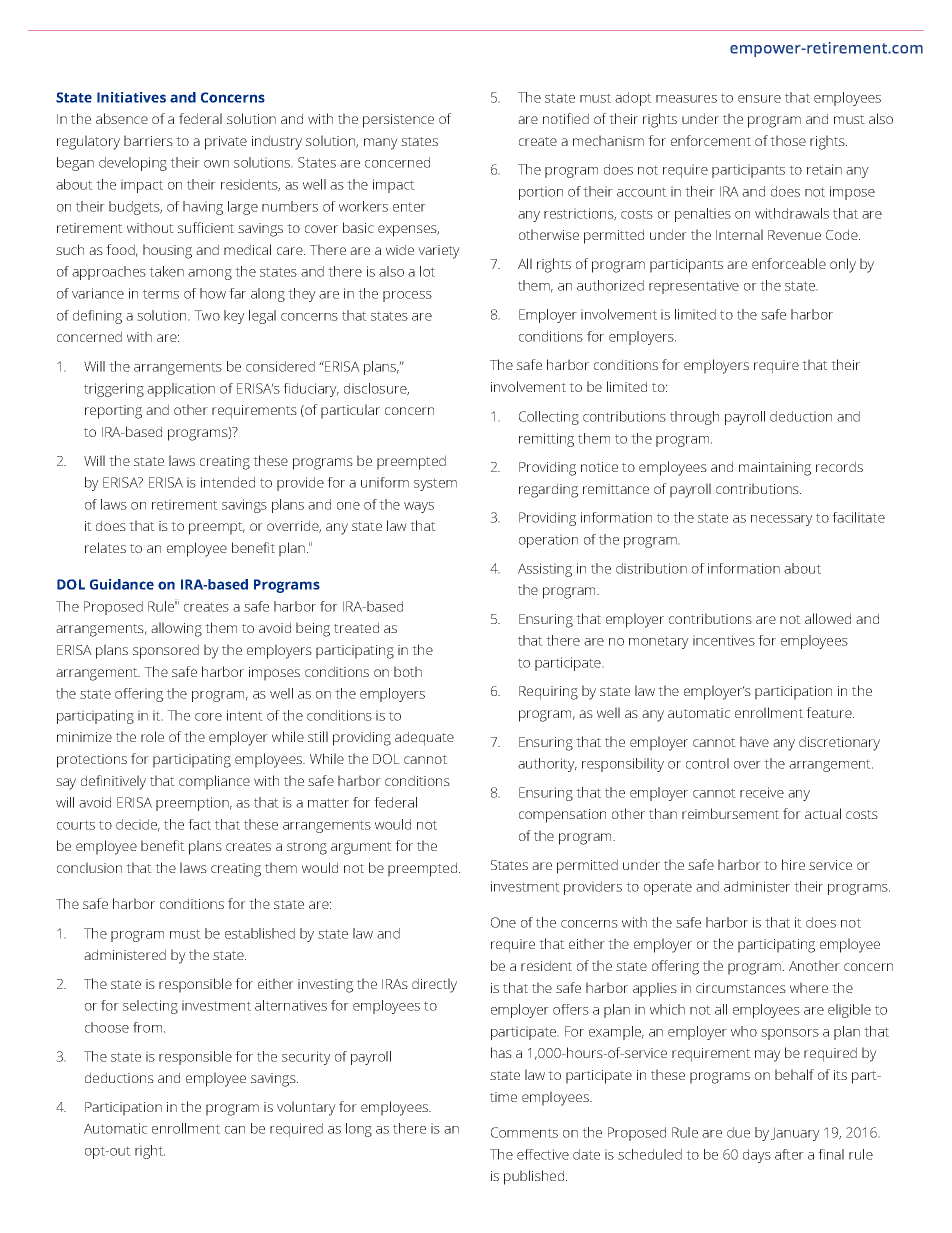 The height and width of the screenshot is (1233, 952). I want to click on allowing, so click(176, 629).
